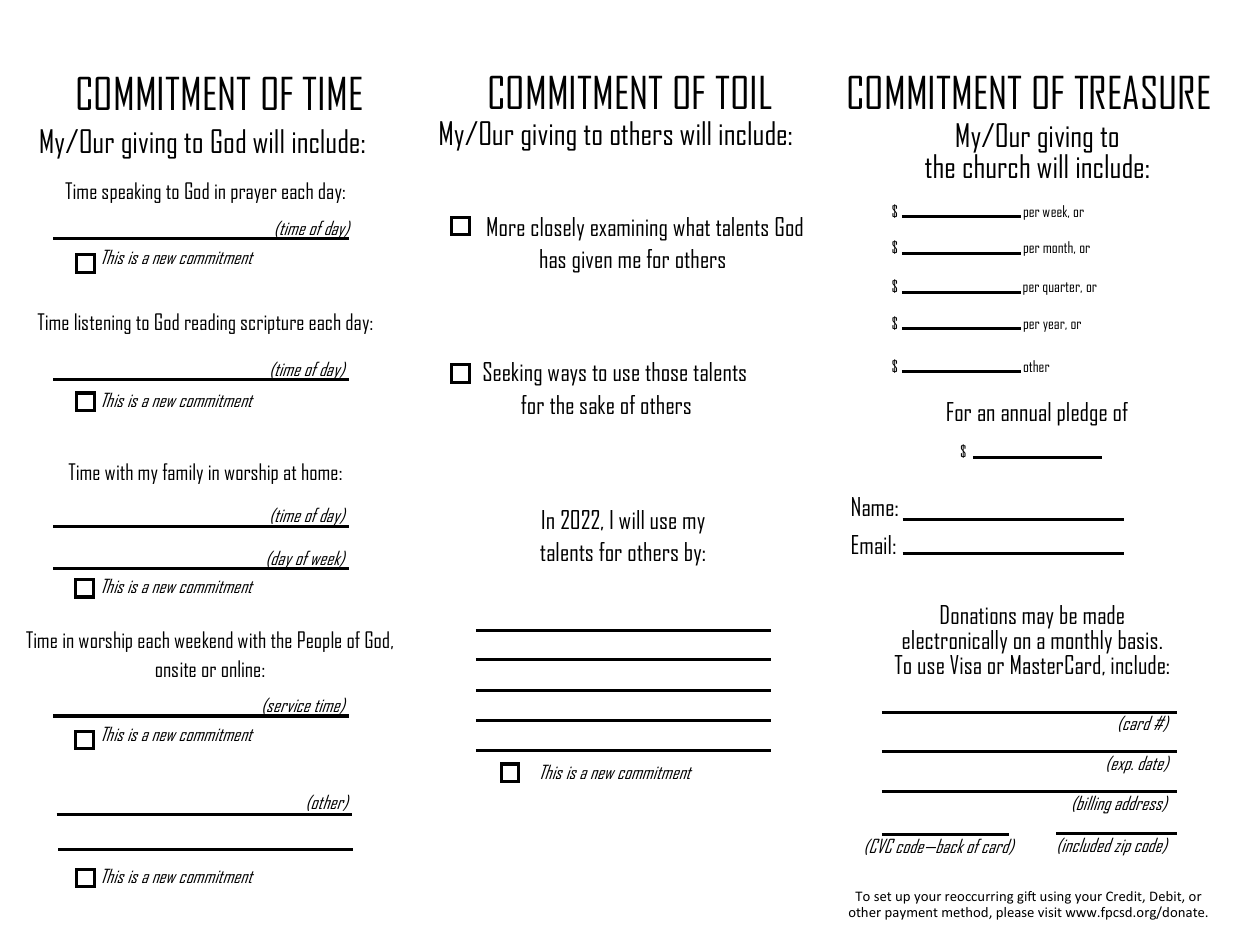  Describe the element at coordinates (871, 544) in the document. I see `Email` at that location.
